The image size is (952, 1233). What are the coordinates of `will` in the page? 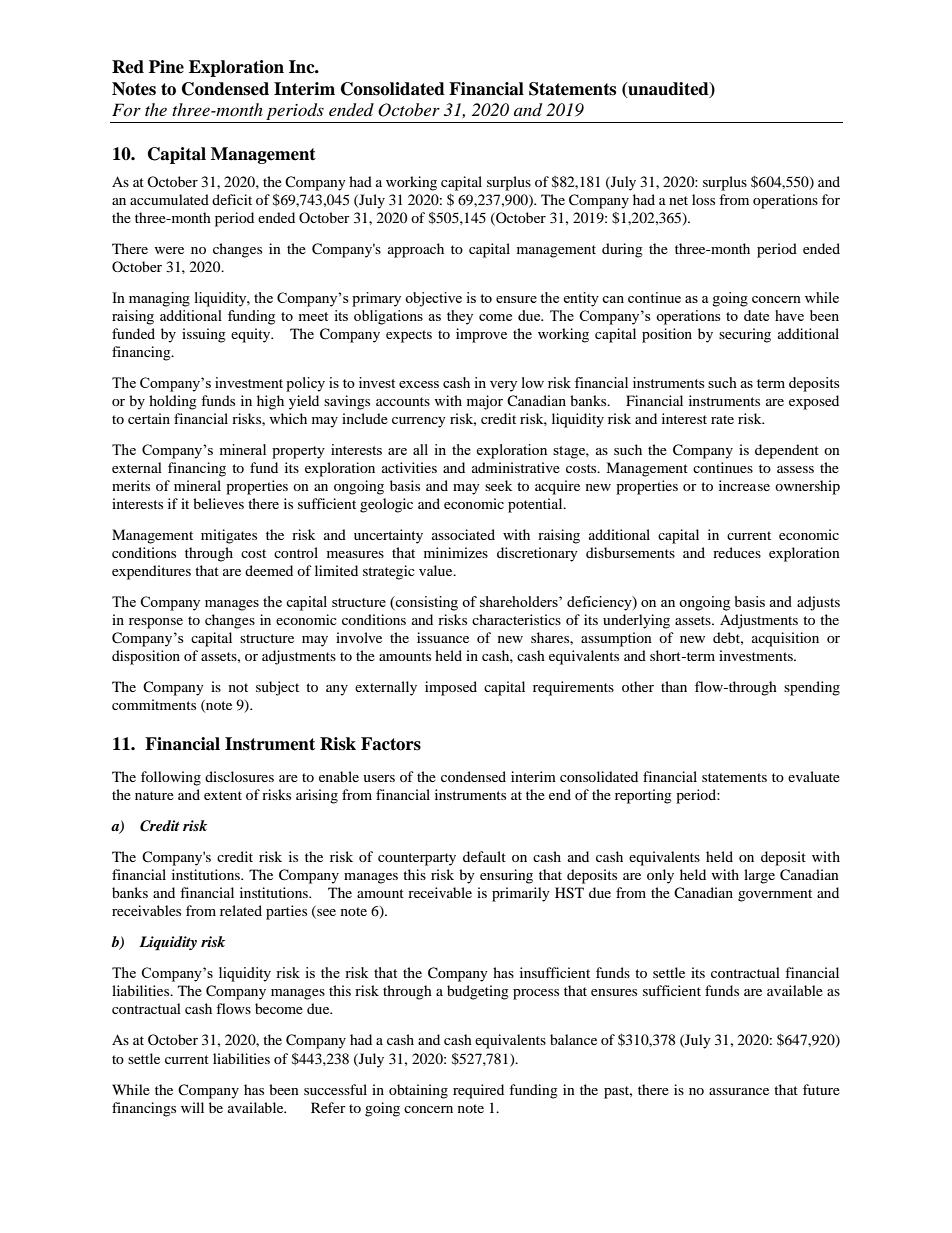 It's located at (192, 1107).
